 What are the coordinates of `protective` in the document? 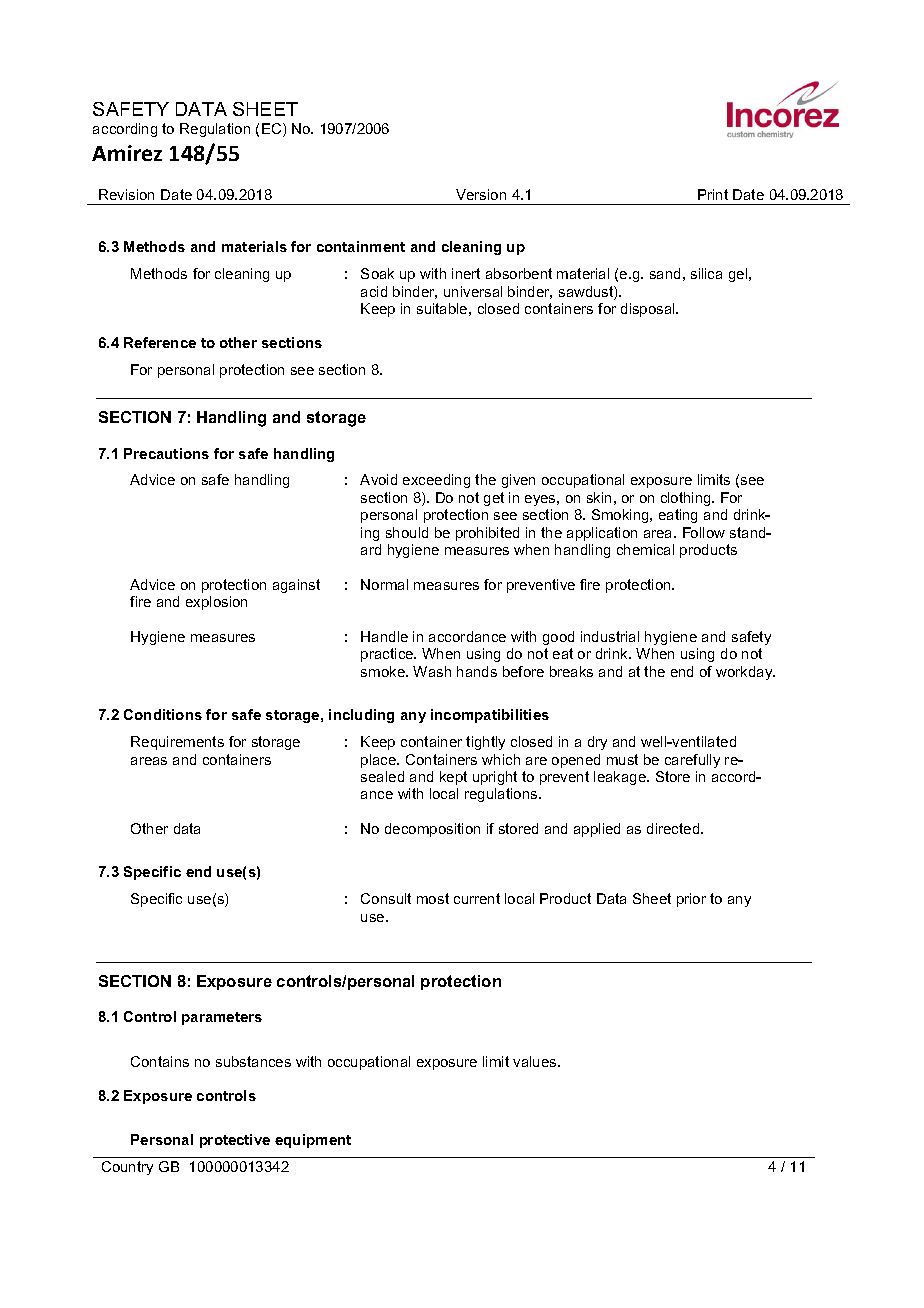 It's located at (235, 1141).
